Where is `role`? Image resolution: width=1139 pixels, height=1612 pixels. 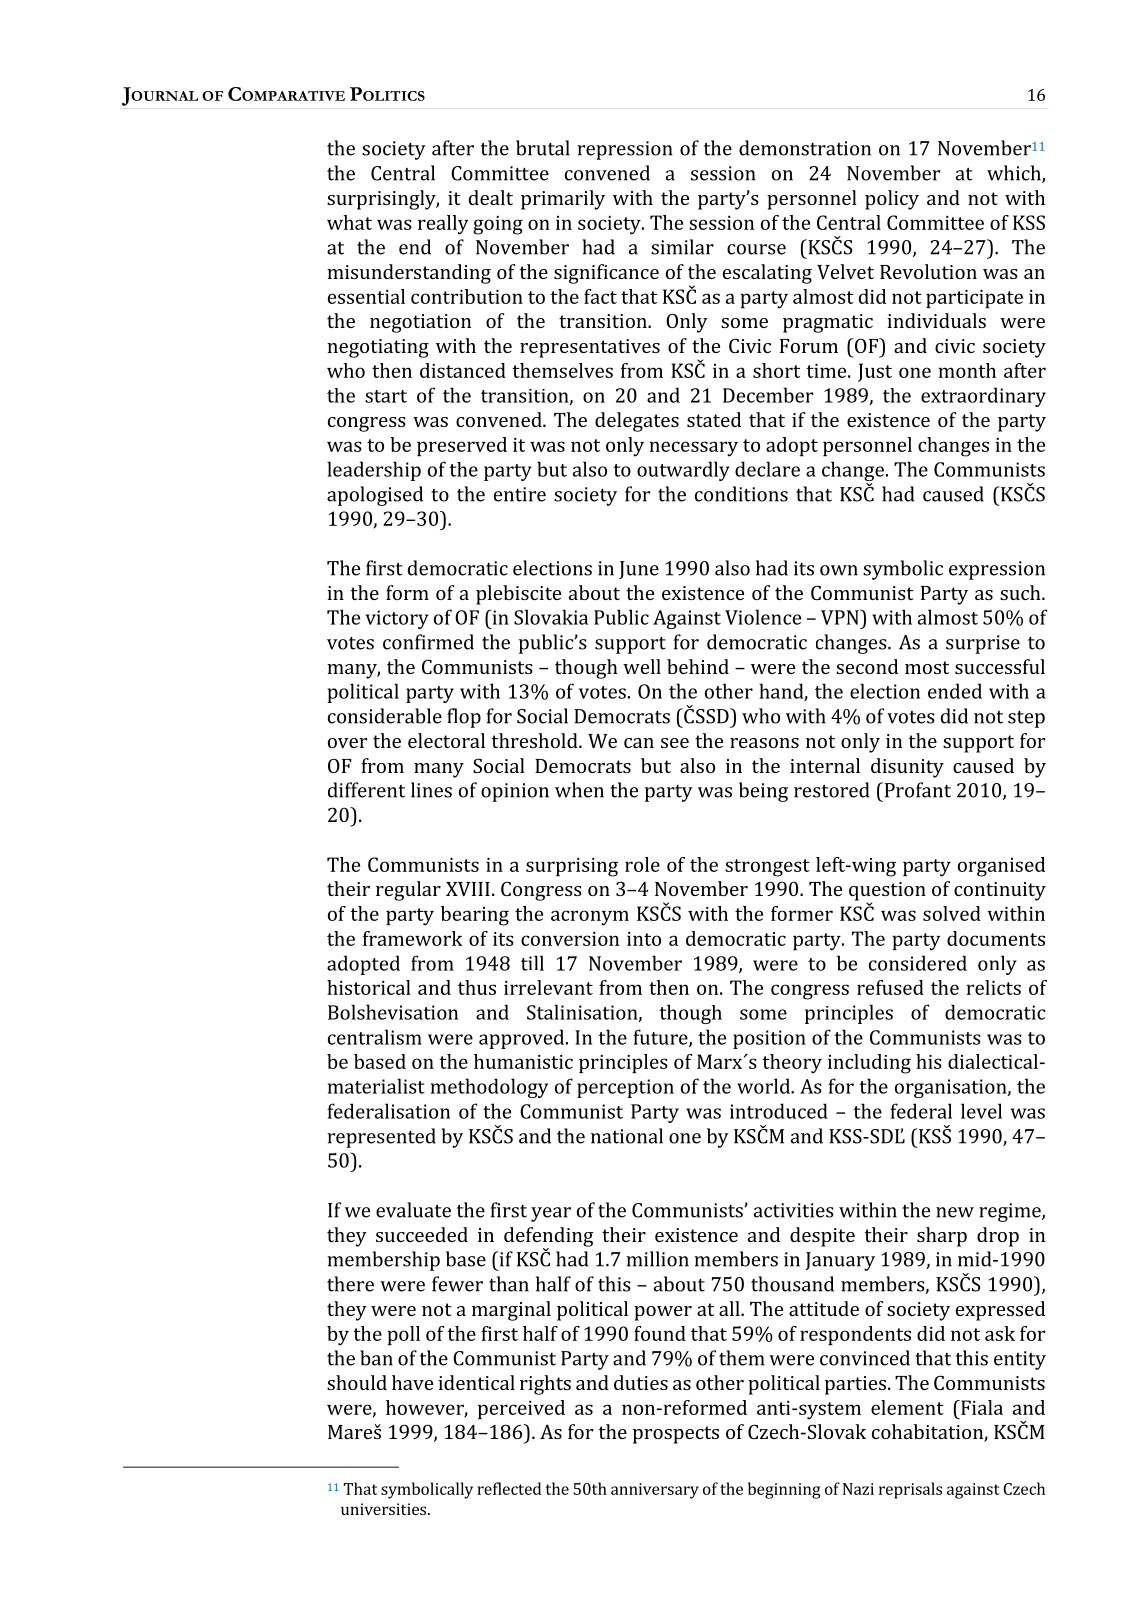
role is located at coordinates (642, 864).
